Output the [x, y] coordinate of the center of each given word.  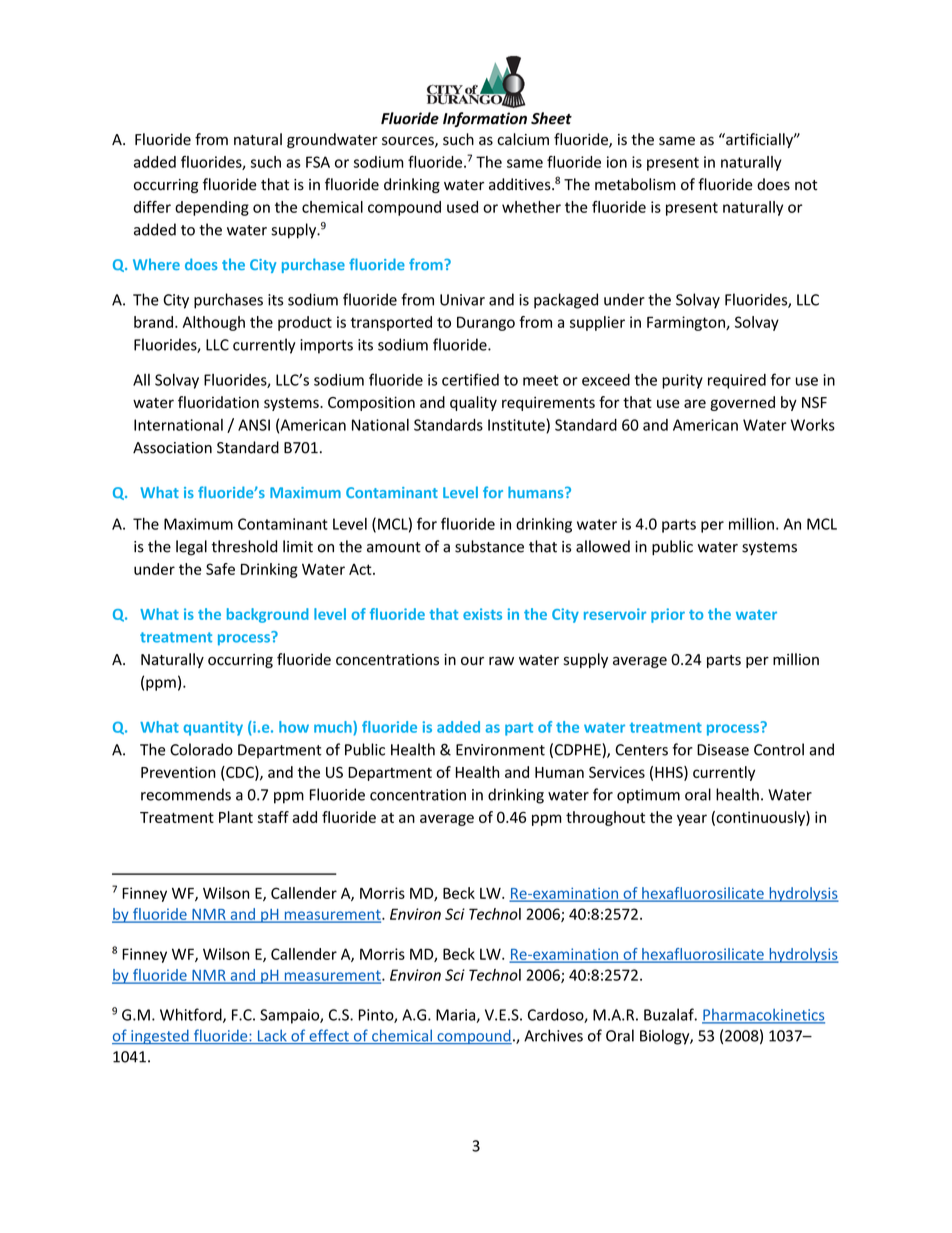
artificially [759, 140]
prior [668, 615]
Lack [272, 1036]
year [692, 820]
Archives [553, 1035]
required [737, 381]
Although [213, 323]
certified [470, 379]
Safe [220, 569]
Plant [236, 817]
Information [485, 119]
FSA [318, 162]
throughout [605, 818]
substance [489, 546]
